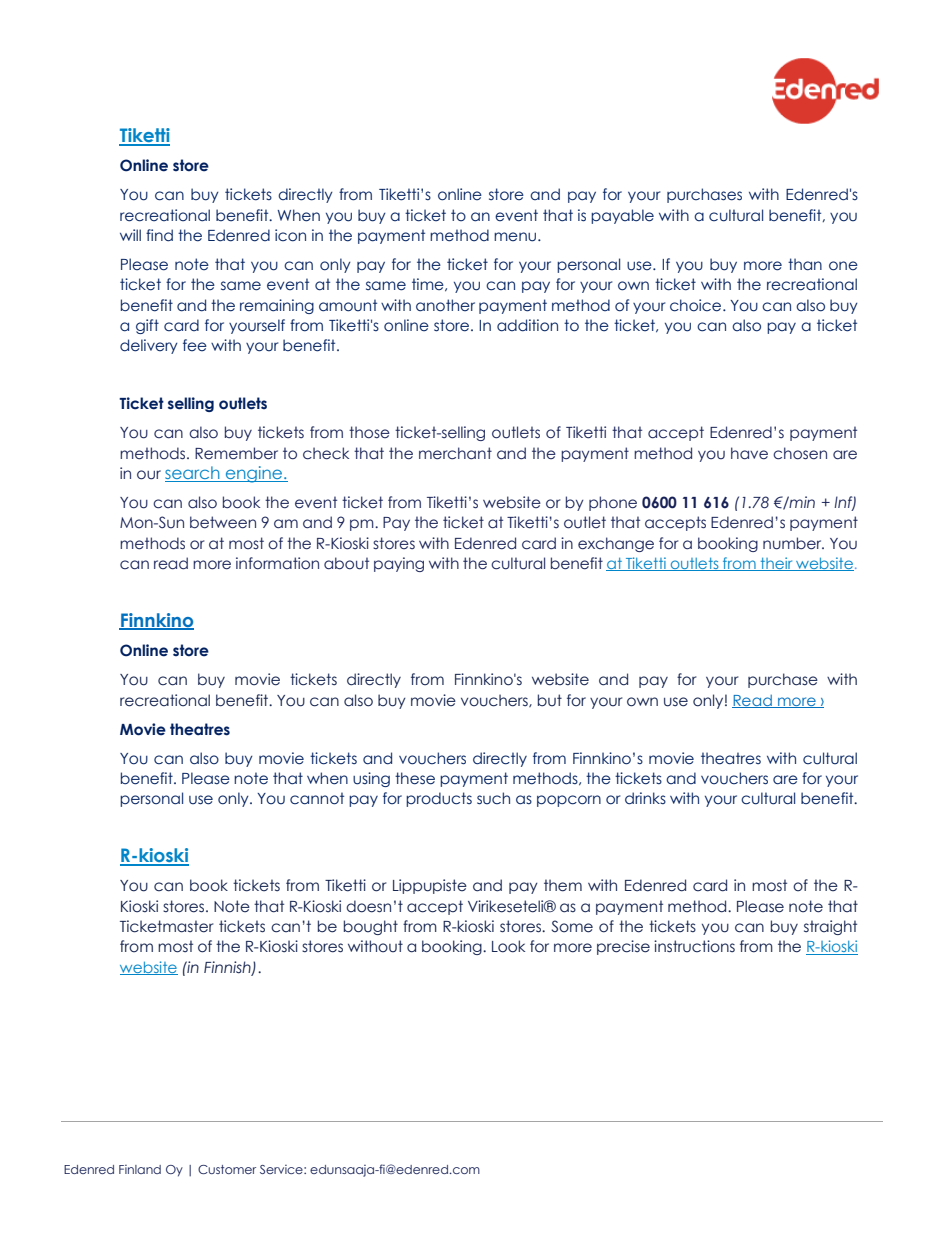 This document has width=952, height=1233. Describe the element at coordinates (694, 946) in the document. I see `instructions` at that location.
